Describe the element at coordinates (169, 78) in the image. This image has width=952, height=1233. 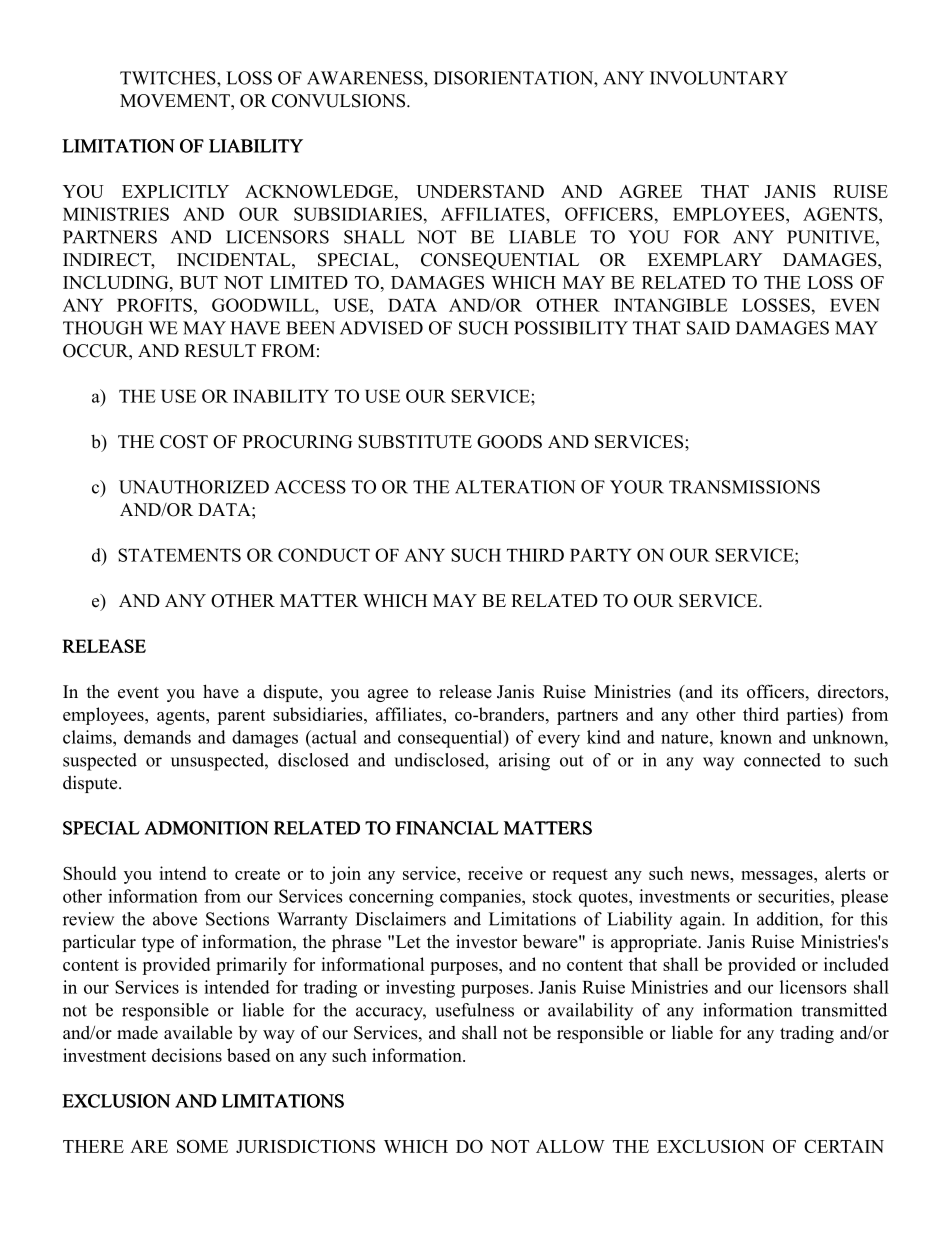
I see `TWITCHES` at that location.
